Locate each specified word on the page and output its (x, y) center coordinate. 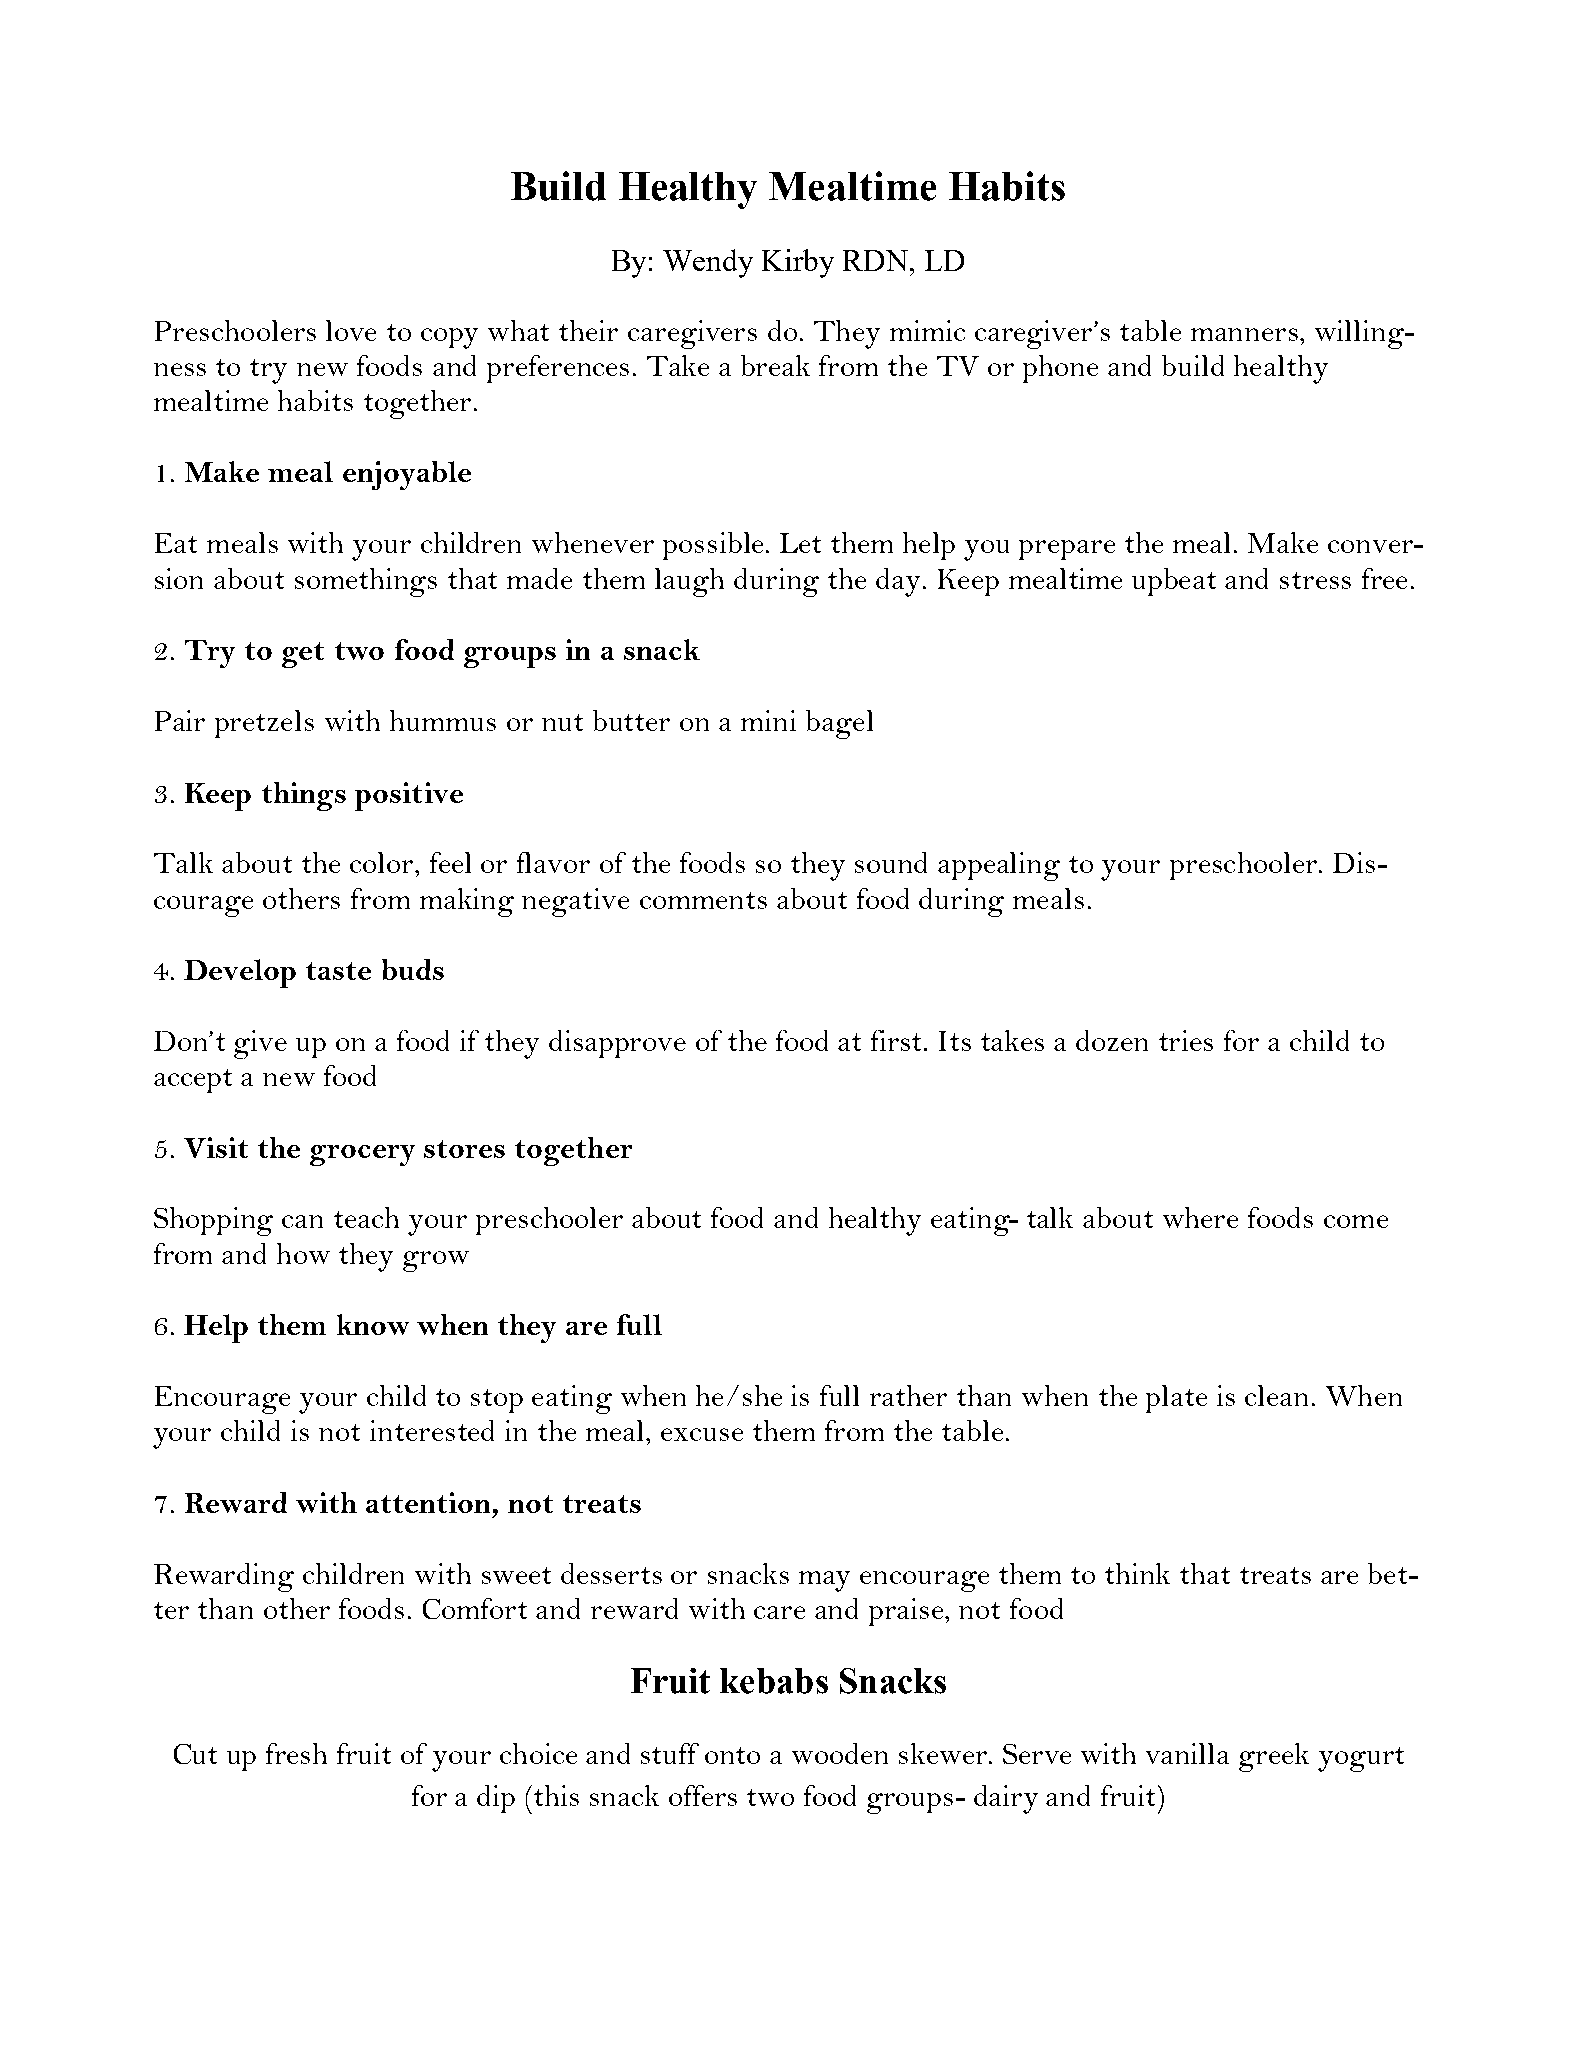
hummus (443, 720)
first (898, 1040)
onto (732, 1755)
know (373, 1324)
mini (768, 720)
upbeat (1174, 582)
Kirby (798, 263)
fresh (296, 1753)
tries (1186, 1040)
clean (1276, 1395)
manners (1246, 334)
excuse (702, 1434)
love (351, 330)
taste (338, 971)
